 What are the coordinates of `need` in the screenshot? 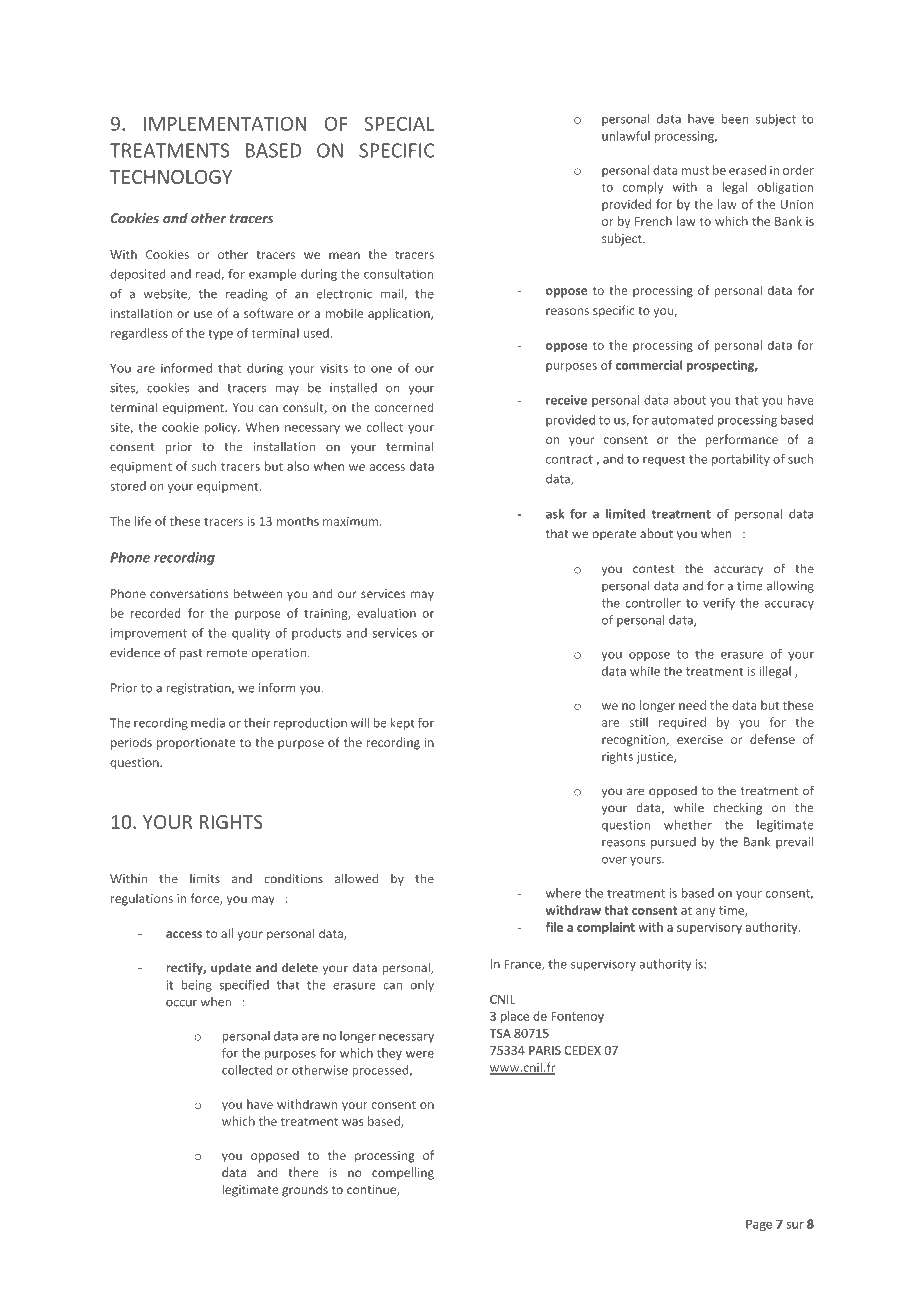 It's located at (692, 705).
